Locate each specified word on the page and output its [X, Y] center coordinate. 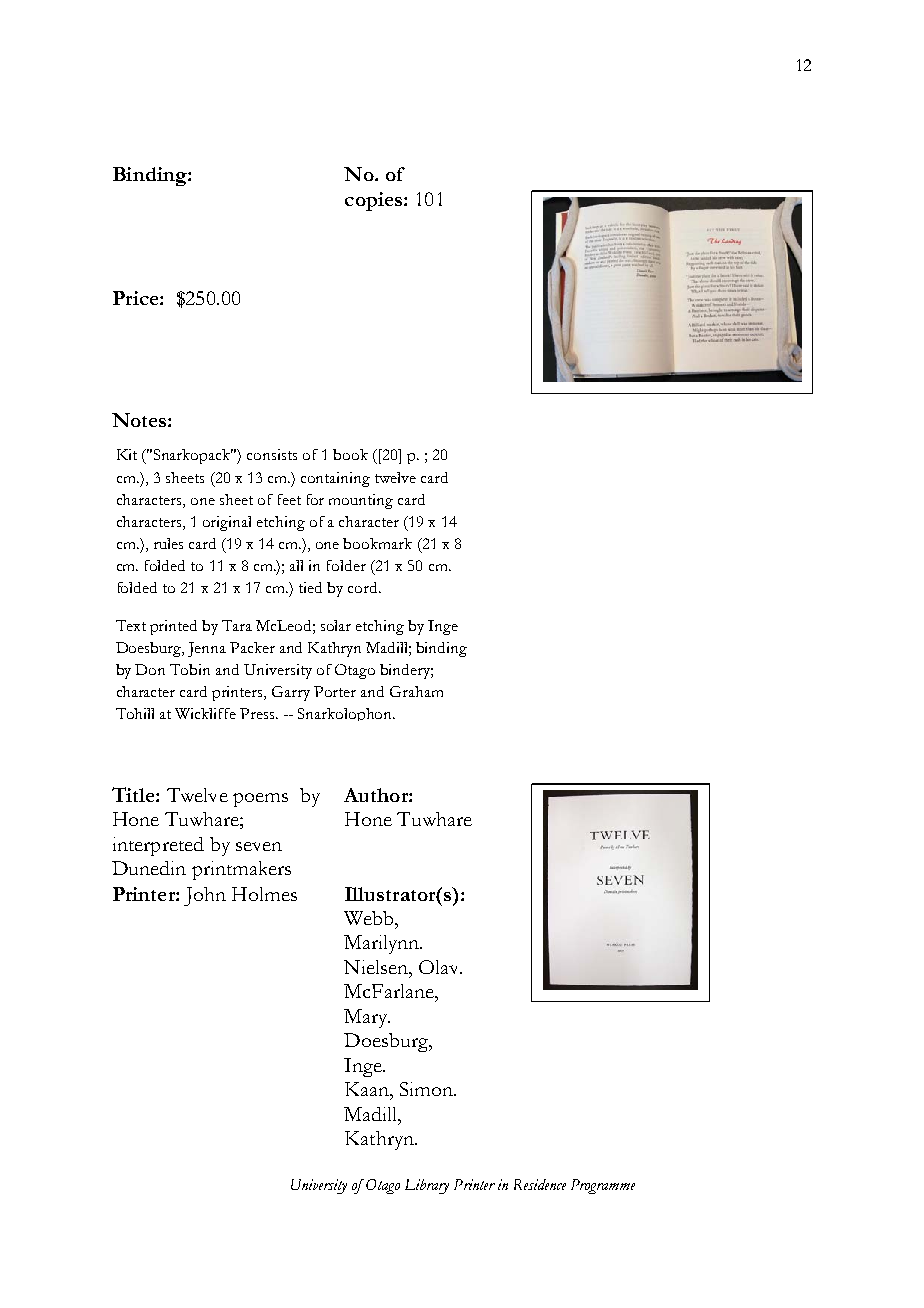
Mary [367, 1018]
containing [335, 479]
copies [375, 201]
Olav [440, 967]
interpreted [158, 846]
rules [168, 543]
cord [364, 587]
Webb [370, 918]
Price [137, 298]
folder [346, 565]
